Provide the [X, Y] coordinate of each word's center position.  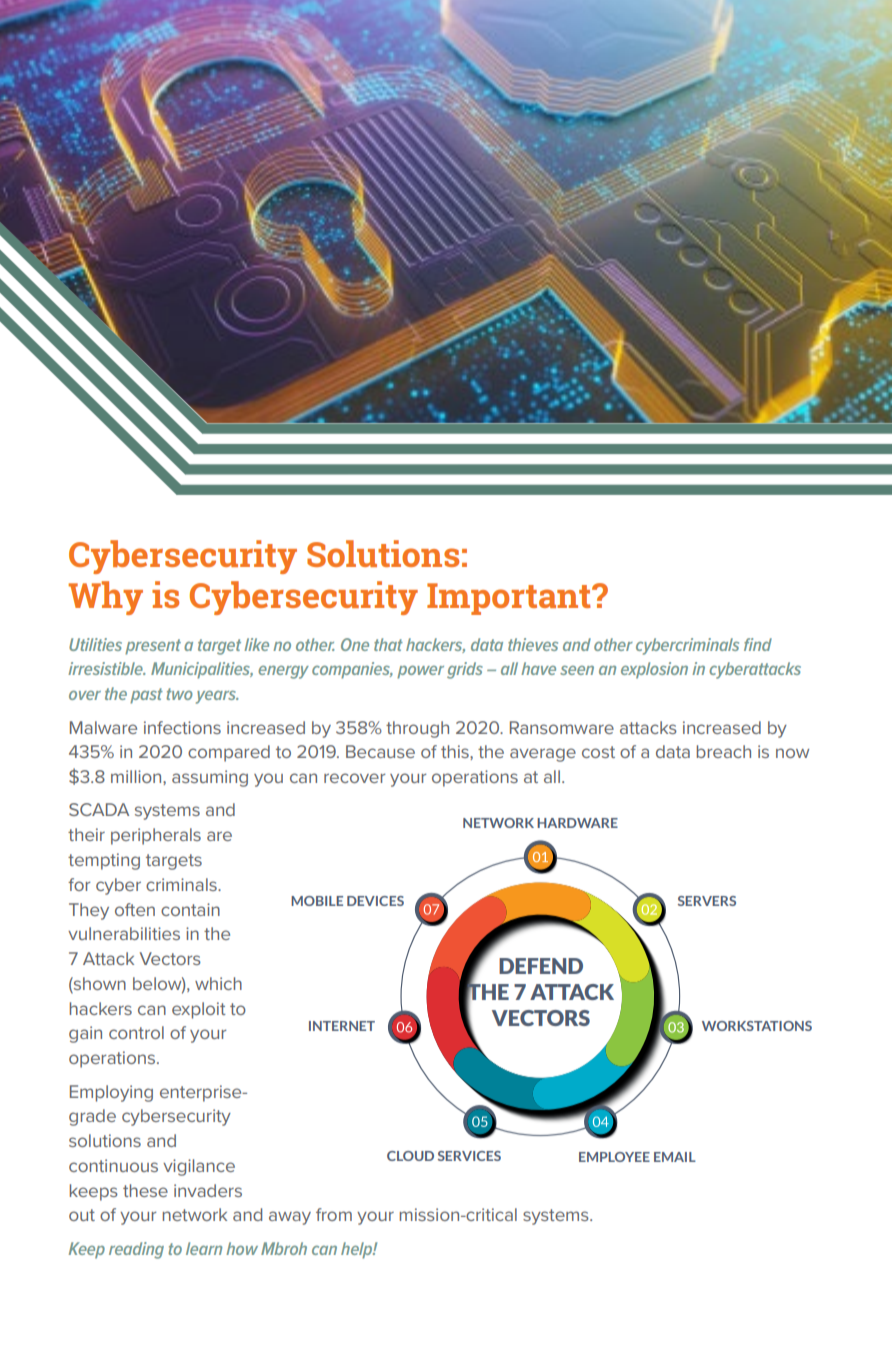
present [153, 647]
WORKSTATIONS [757, 1026]
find [758, 644]
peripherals [156, 836]
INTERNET [342, 1026]
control [136, 1032]
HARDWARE [577, 823]
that [388, 644]
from [334, 1214]
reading [136, 1250]
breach [724, 751]
